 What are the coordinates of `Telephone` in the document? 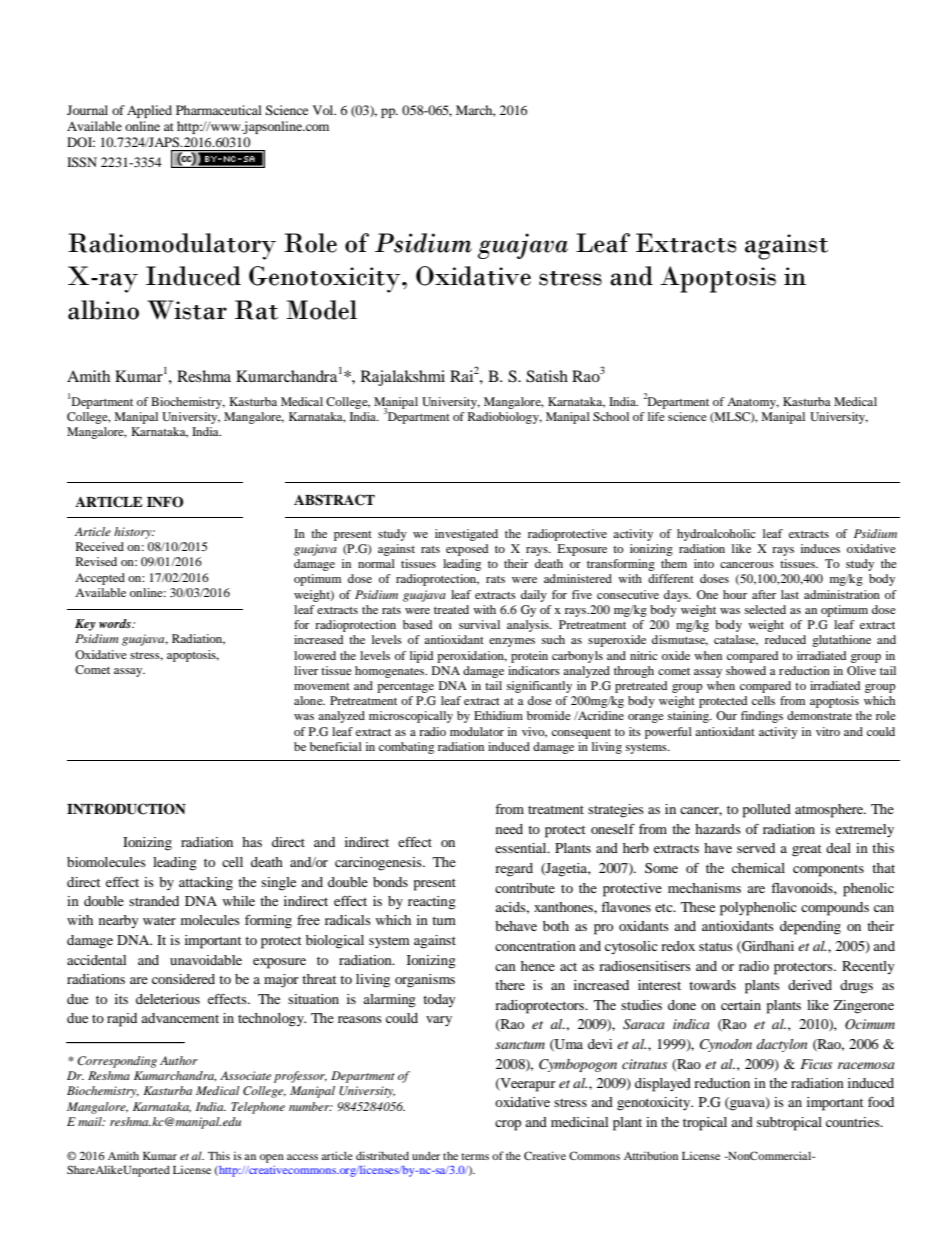 It's located at (258, 1108).
